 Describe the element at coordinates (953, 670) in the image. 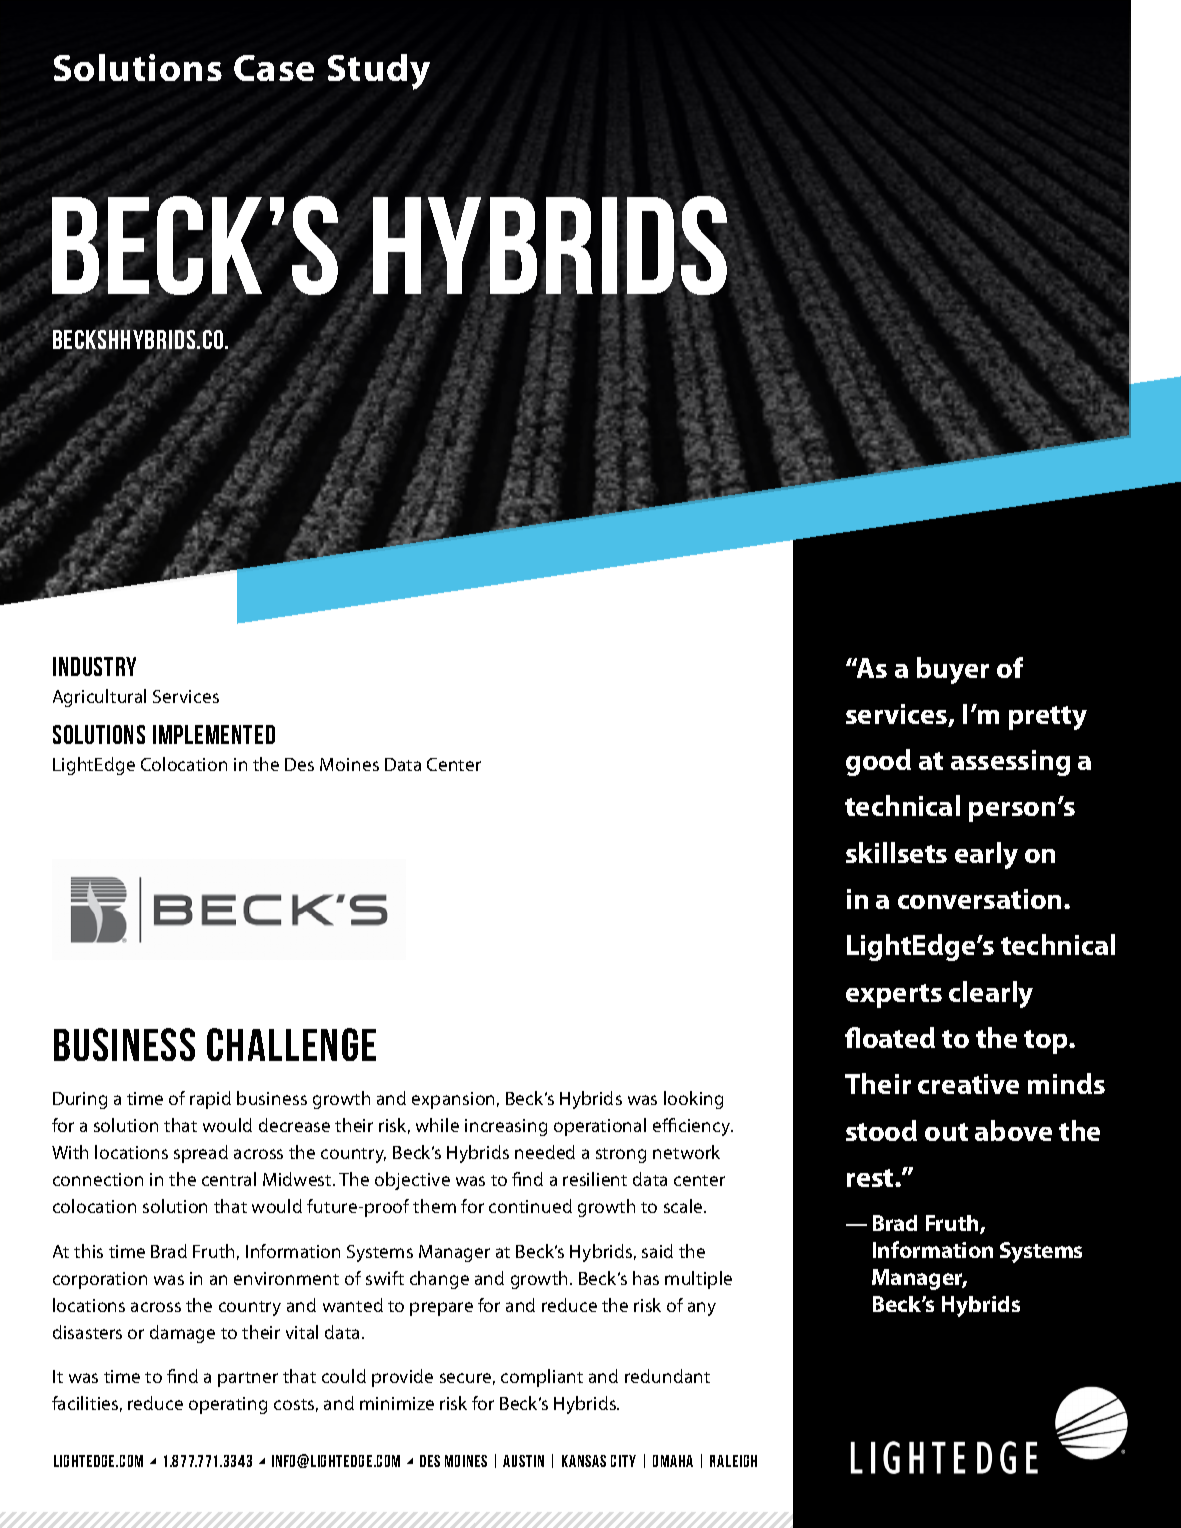

I see `buyer` at that location.
